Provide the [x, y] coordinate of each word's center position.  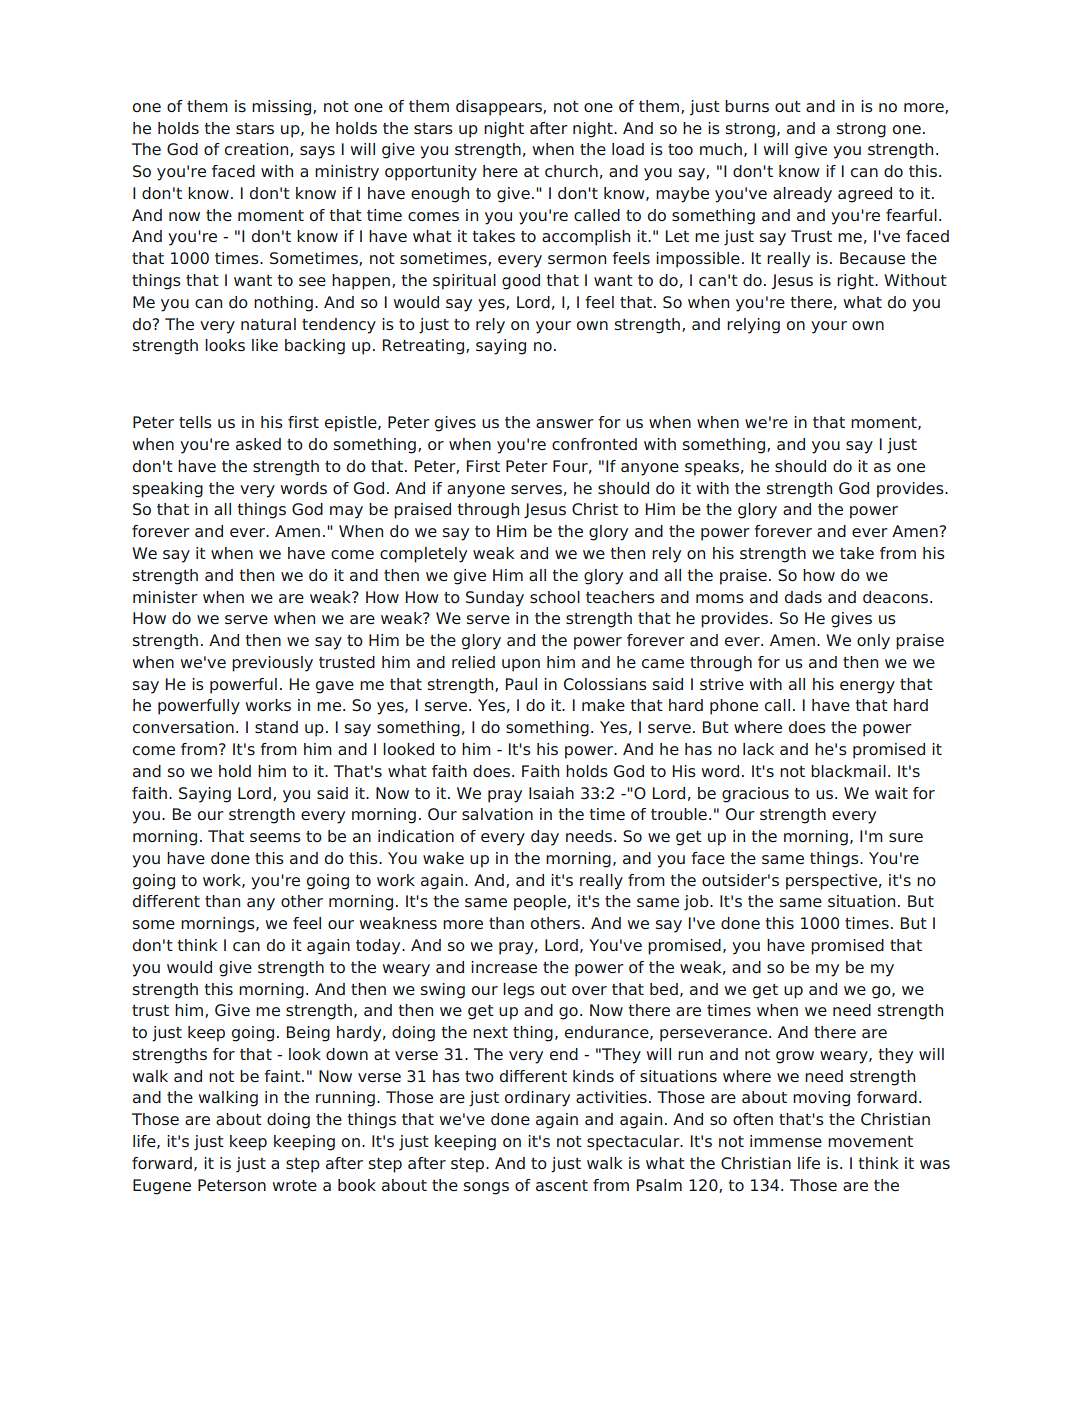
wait [891, 793]
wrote [295, 1186]
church [571, 171]
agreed [865, 195]
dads [803, 597]
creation [258, 150]
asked [258, 444]
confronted [594, 444]
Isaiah [551, 793]
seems [275, 838]
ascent [562, 1186]
